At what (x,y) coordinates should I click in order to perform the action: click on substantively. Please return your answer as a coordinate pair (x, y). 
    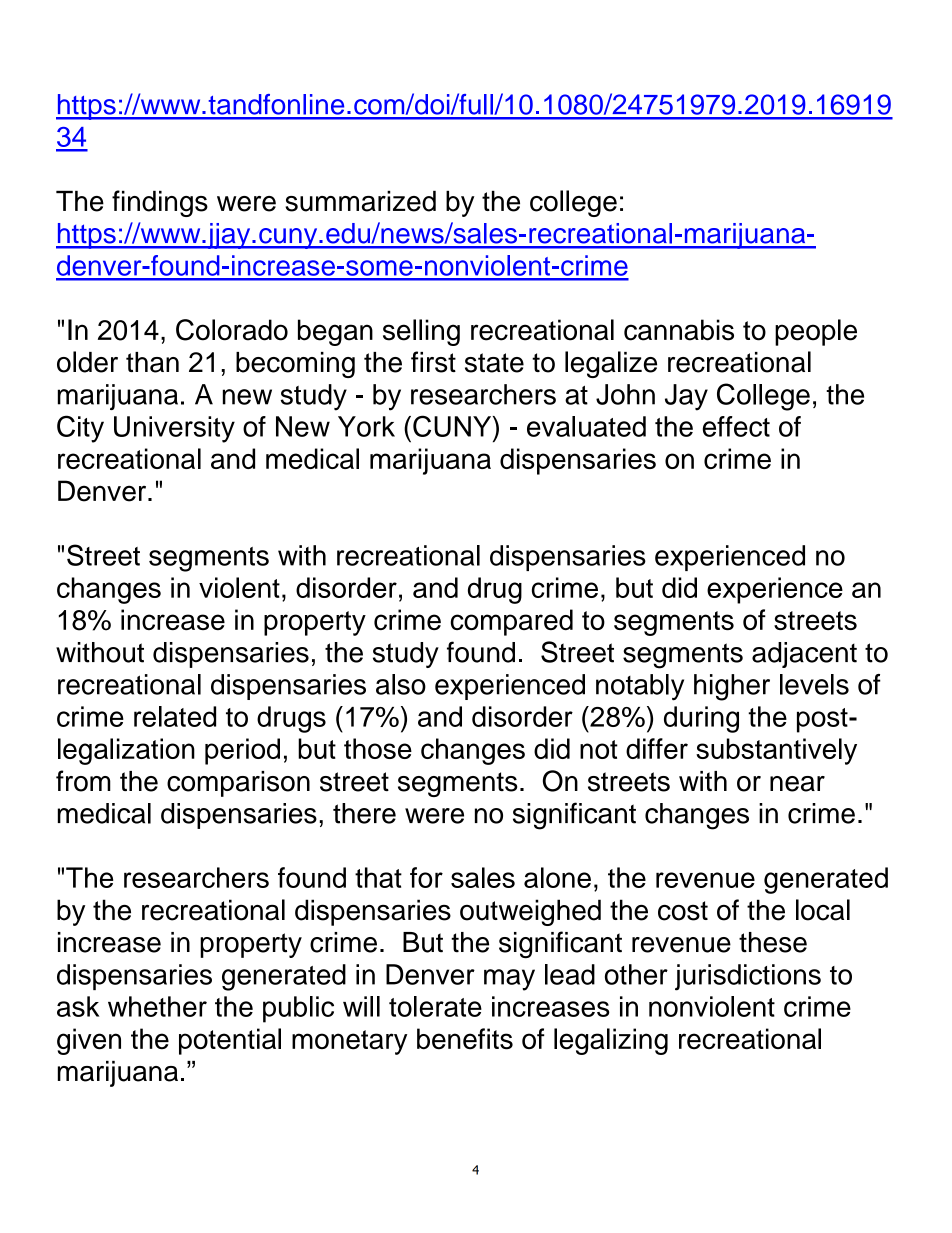
    Looking at the image, I should click on (776, 751).
